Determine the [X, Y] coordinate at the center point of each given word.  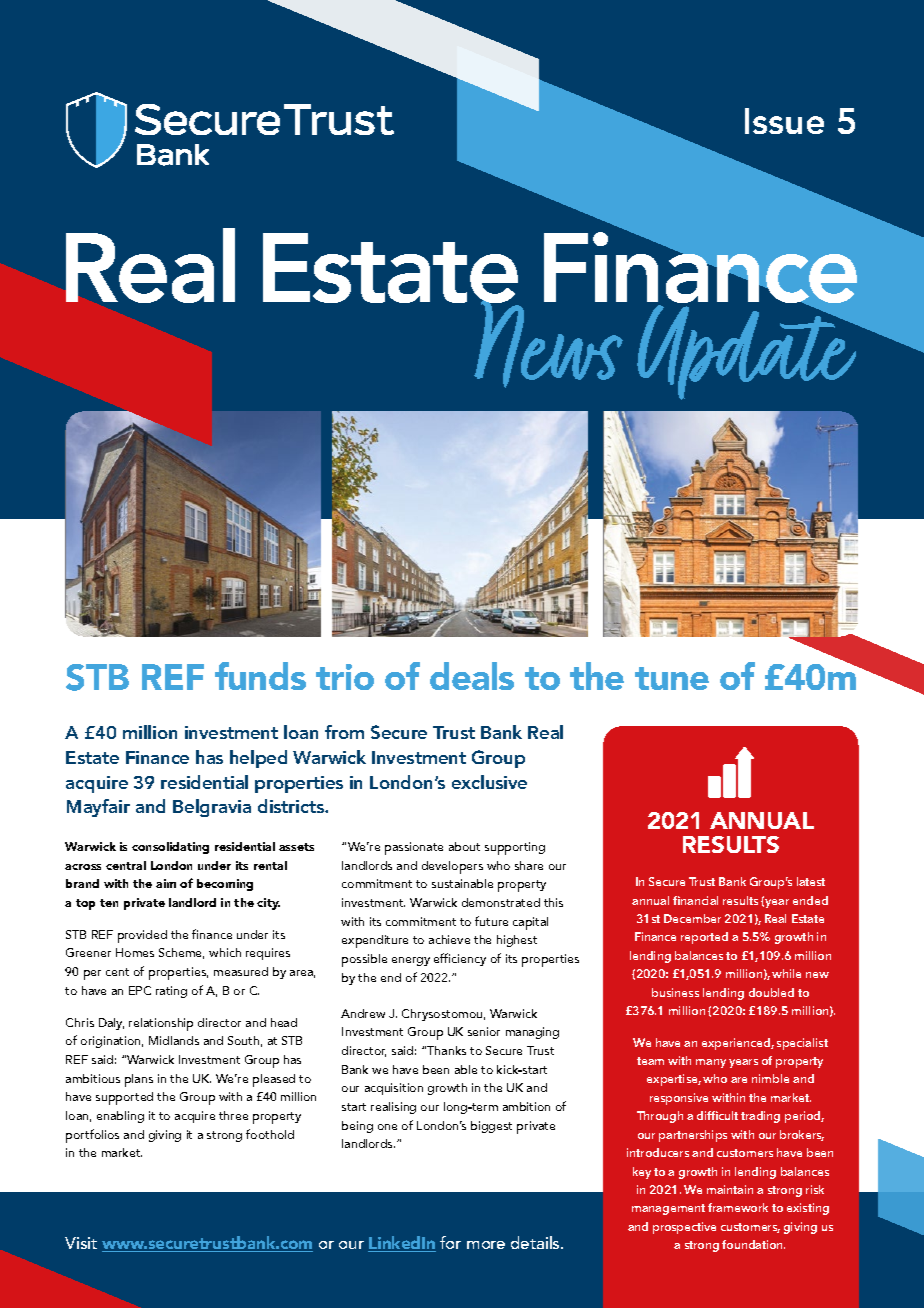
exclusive [489, 782]
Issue [784, 121]
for [450, 1242]
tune [672, 678]
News [550, 343]
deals [472, 676]
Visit [81, 1243]
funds [260, 676]
